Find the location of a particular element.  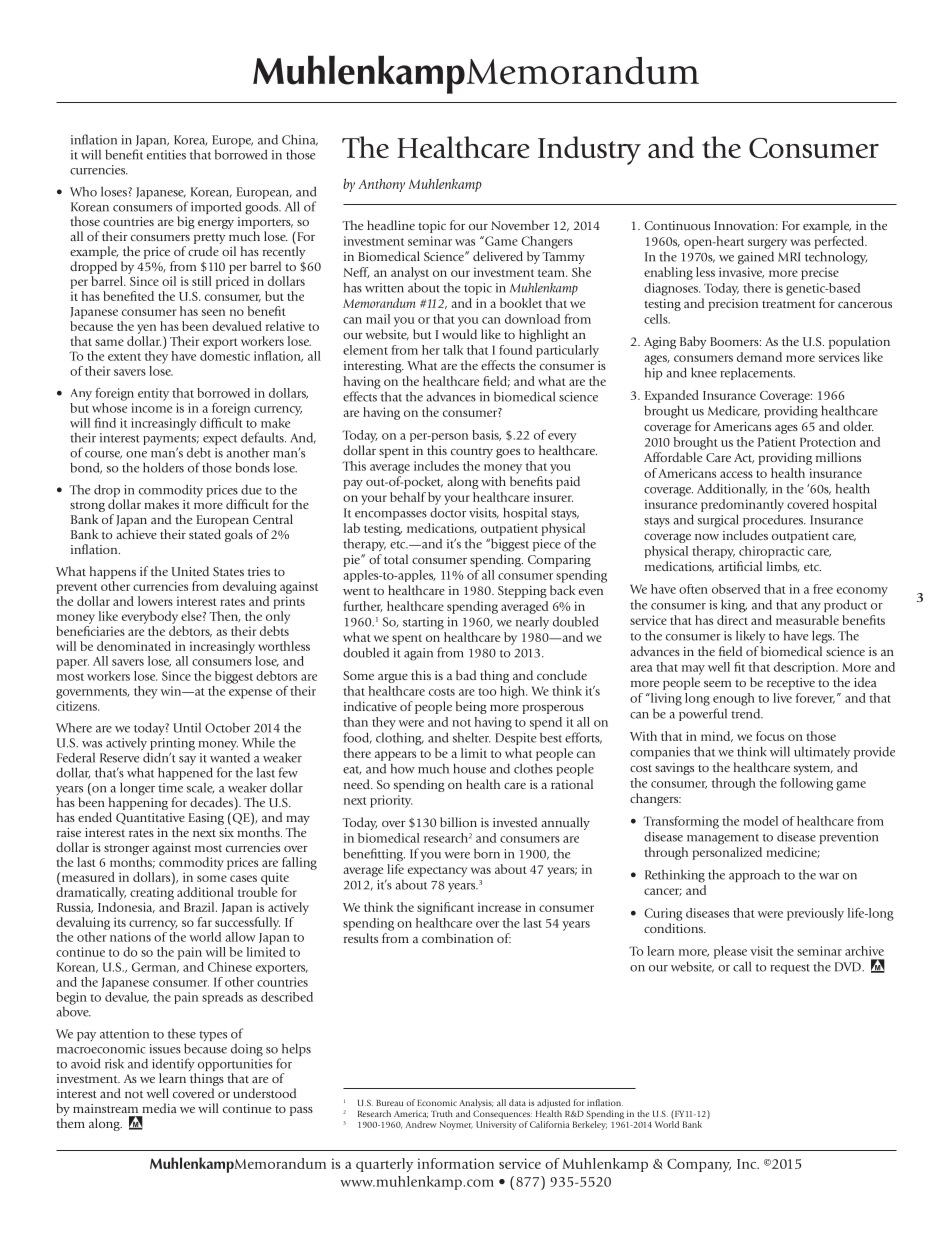

Quantitative is located at coordinates (150, 819).
